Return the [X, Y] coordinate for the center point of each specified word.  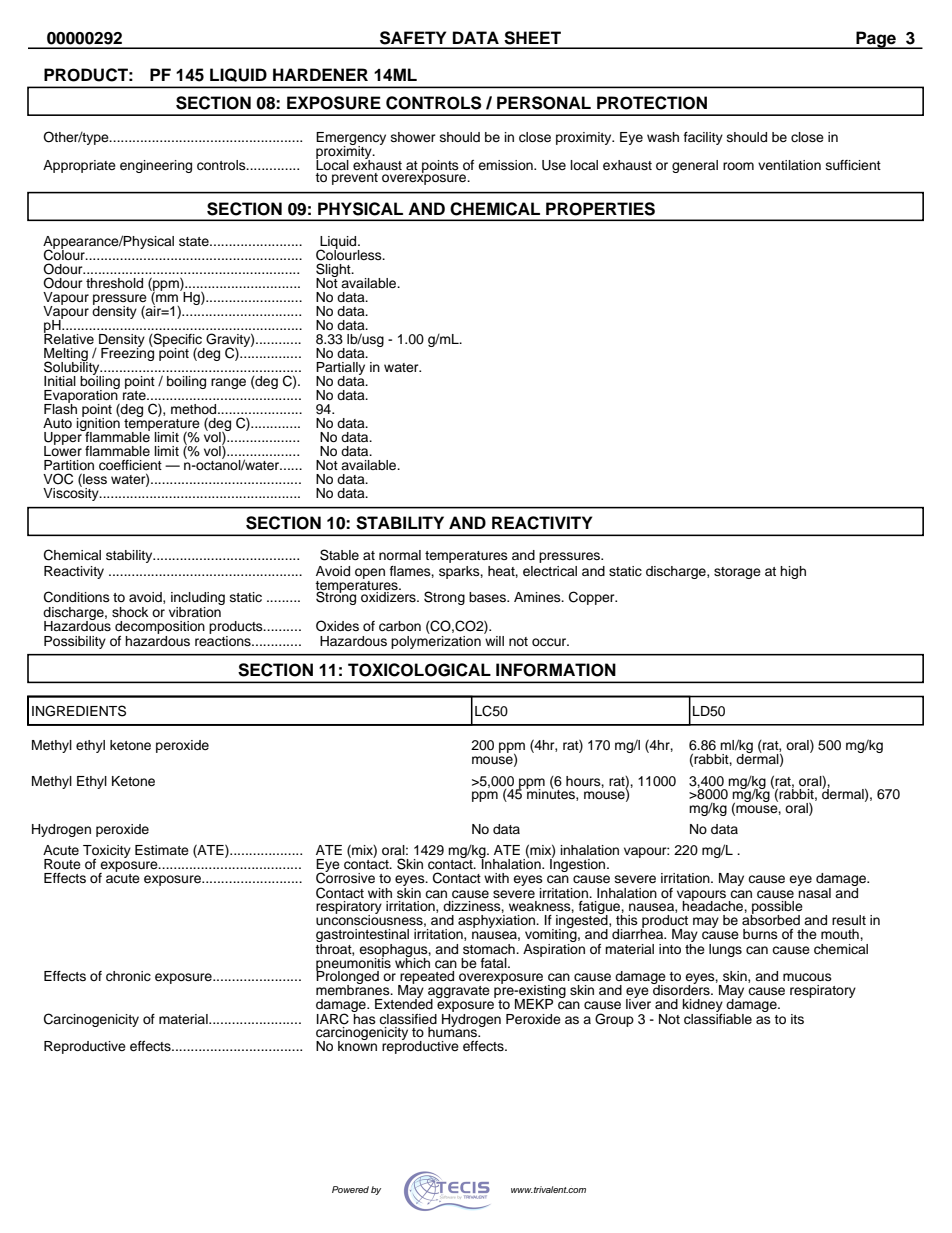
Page [876, 40]
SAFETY [413, 38]
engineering [156, 166]
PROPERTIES [600, 209]
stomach [490, 949]
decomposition [160, 627]
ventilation [789, 165]
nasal [814, 893]
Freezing [127, 353]
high [793, 572]
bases [488, 597]
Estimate [162, 850]
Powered [350, 1189]
